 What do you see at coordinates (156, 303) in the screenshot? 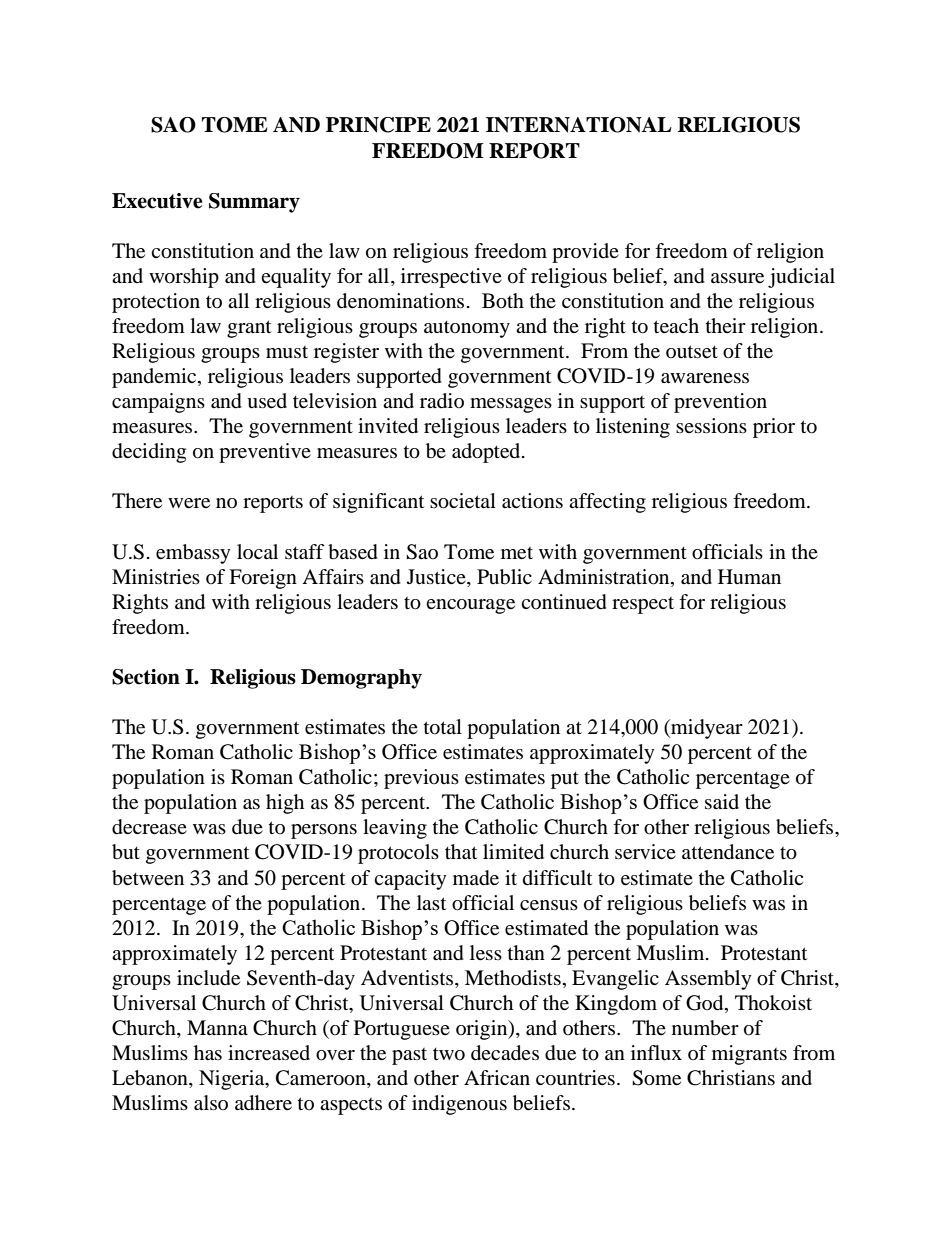
I see `protection` at bounding box center [156, 303].
